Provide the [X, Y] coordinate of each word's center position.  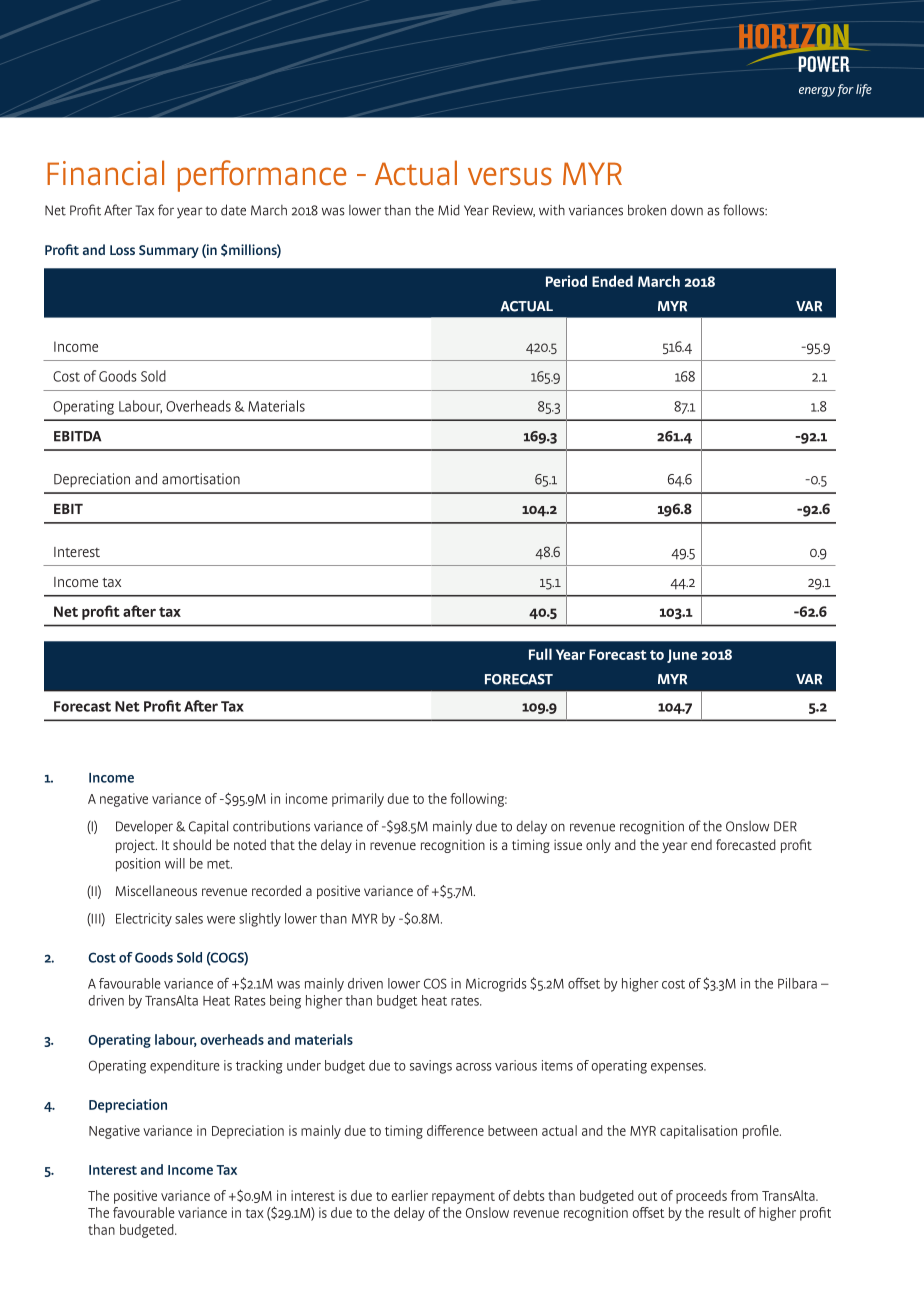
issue [568, 845]
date [233, 210]
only [598, 846]
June [682, 656]
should [192, 844]
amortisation [201, 479]
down [687, 210]
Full [540, 654]
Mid [448, 210]
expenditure [185, 1067]
